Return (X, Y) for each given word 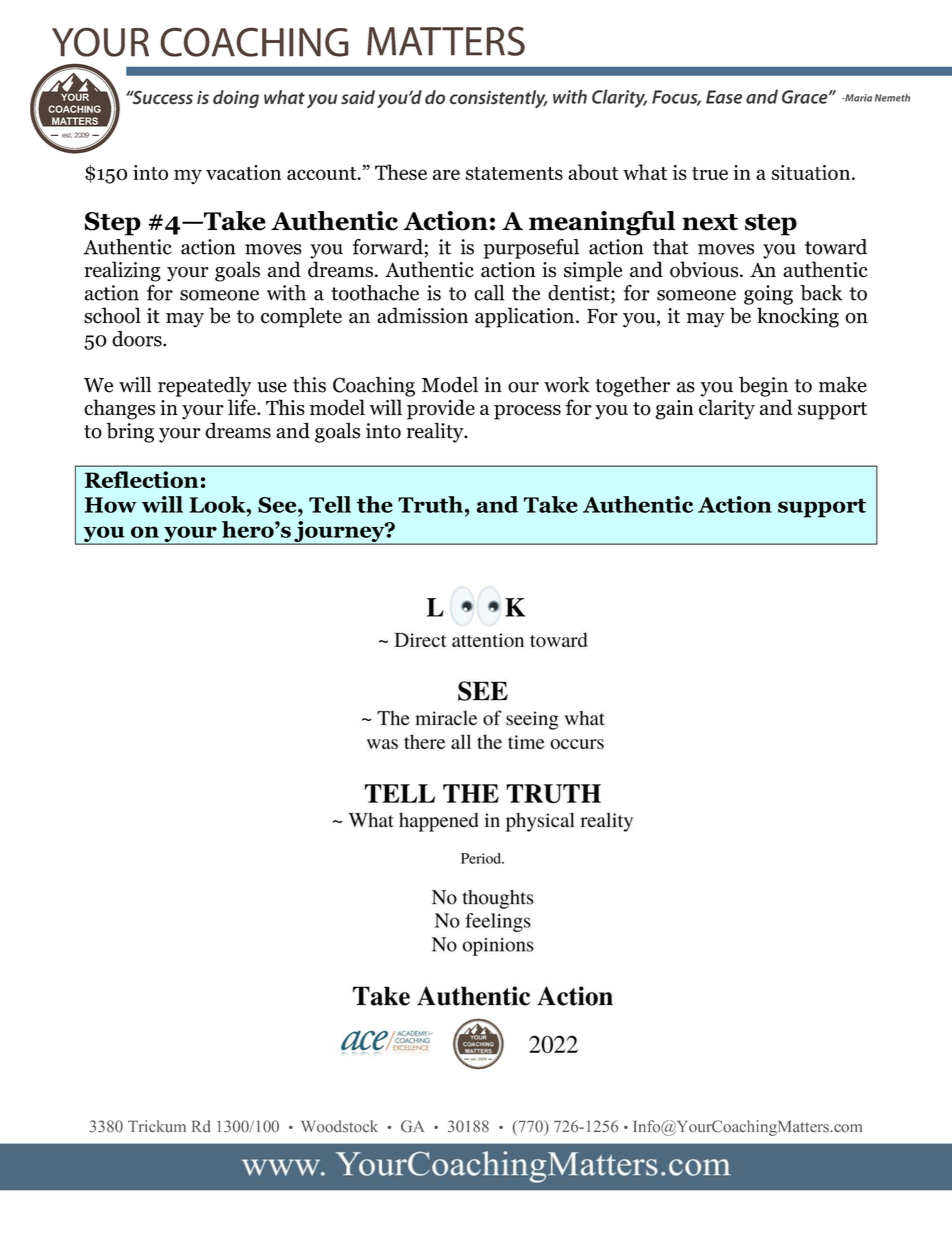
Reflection (141, 479)
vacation (243, 172)
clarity (727, 409)
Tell (330, 504)
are (446, 174)
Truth (430, 504)
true (710, 173)
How (111, 505)
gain (674, 410)
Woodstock (339, 1126)
